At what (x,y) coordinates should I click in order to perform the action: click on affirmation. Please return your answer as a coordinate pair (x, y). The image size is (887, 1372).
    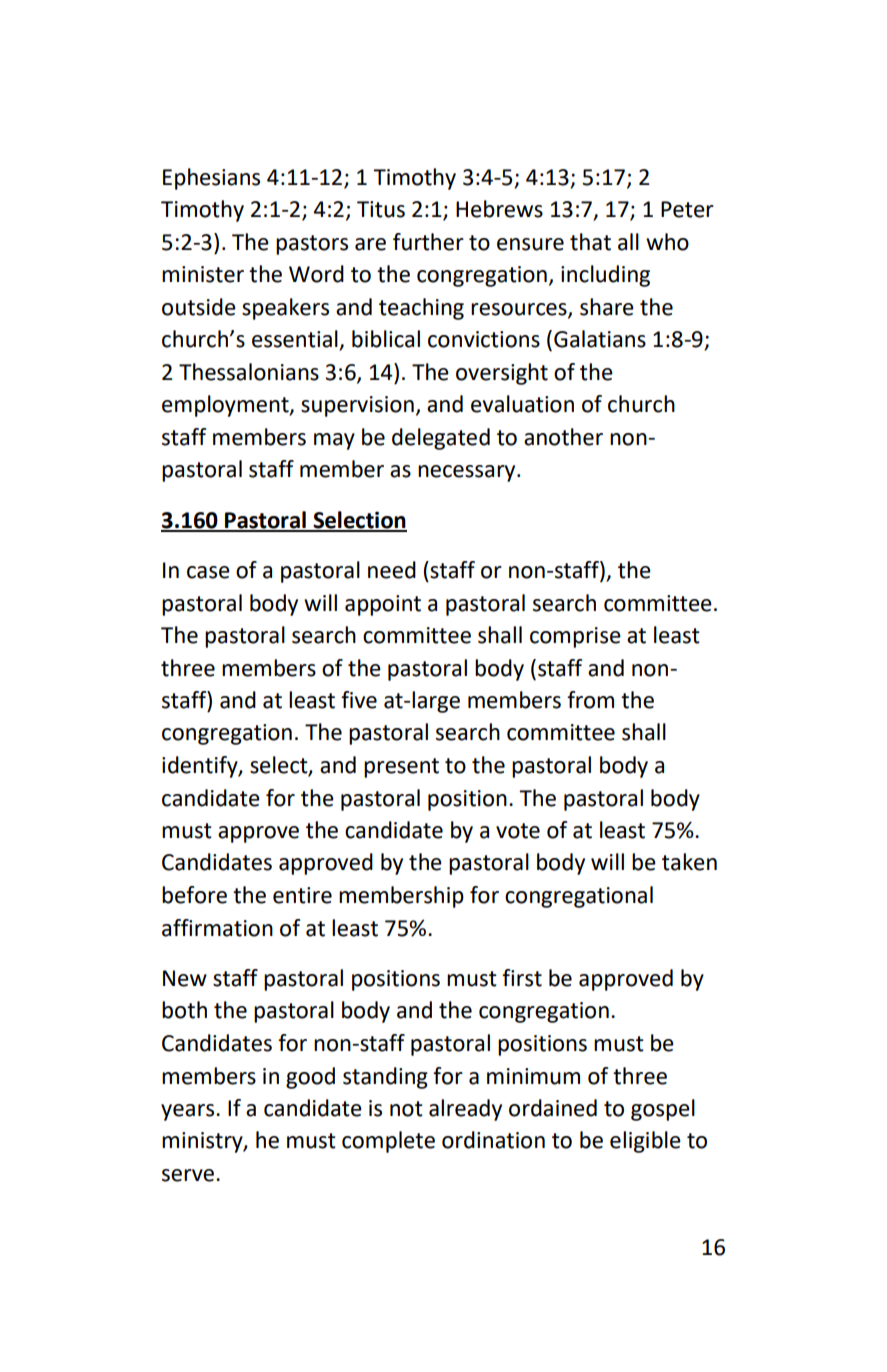
    Looking at the image, I should click on (217, 928).
